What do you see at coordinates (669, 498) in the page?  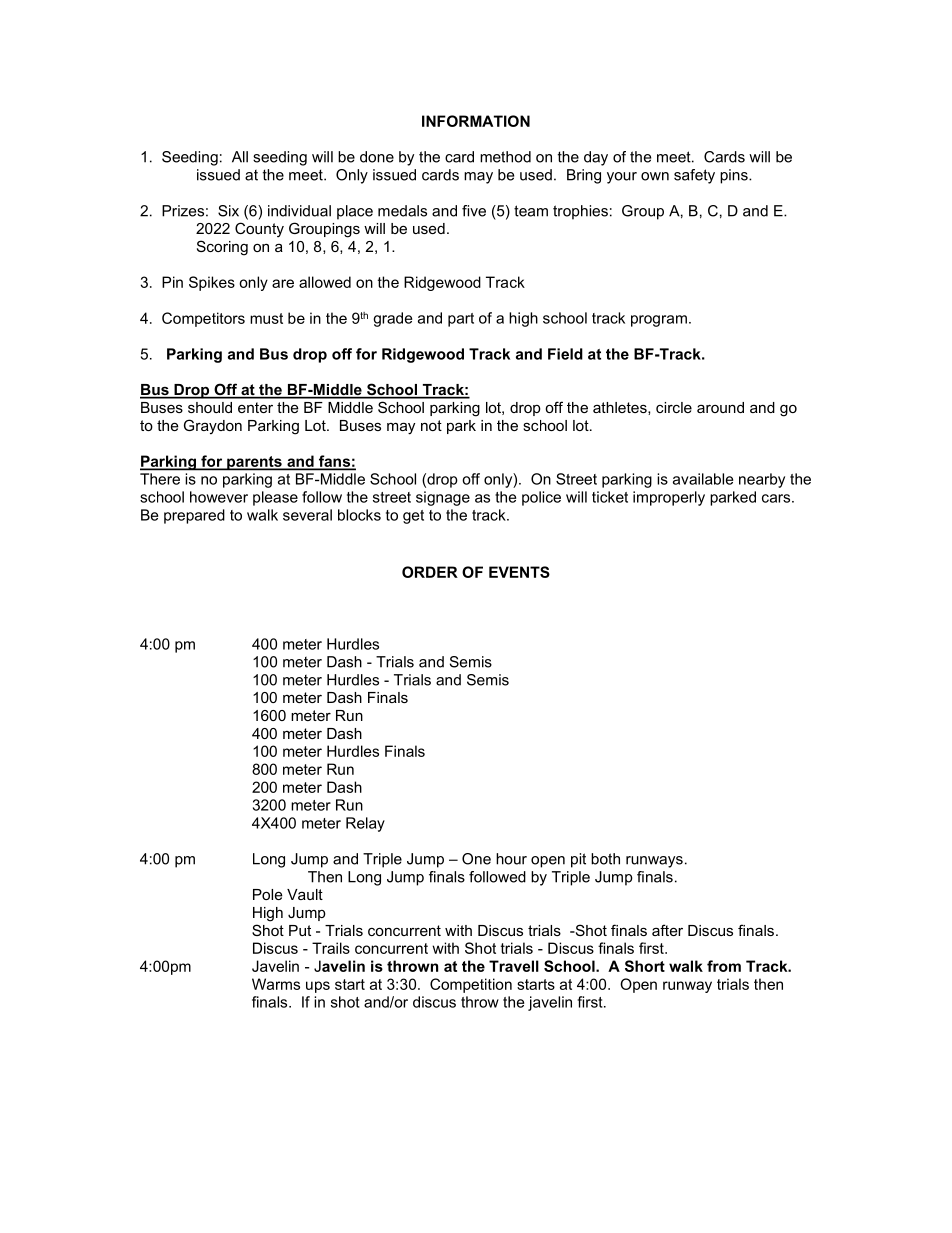 I see `improperly` at bounding box center [669, 498].
